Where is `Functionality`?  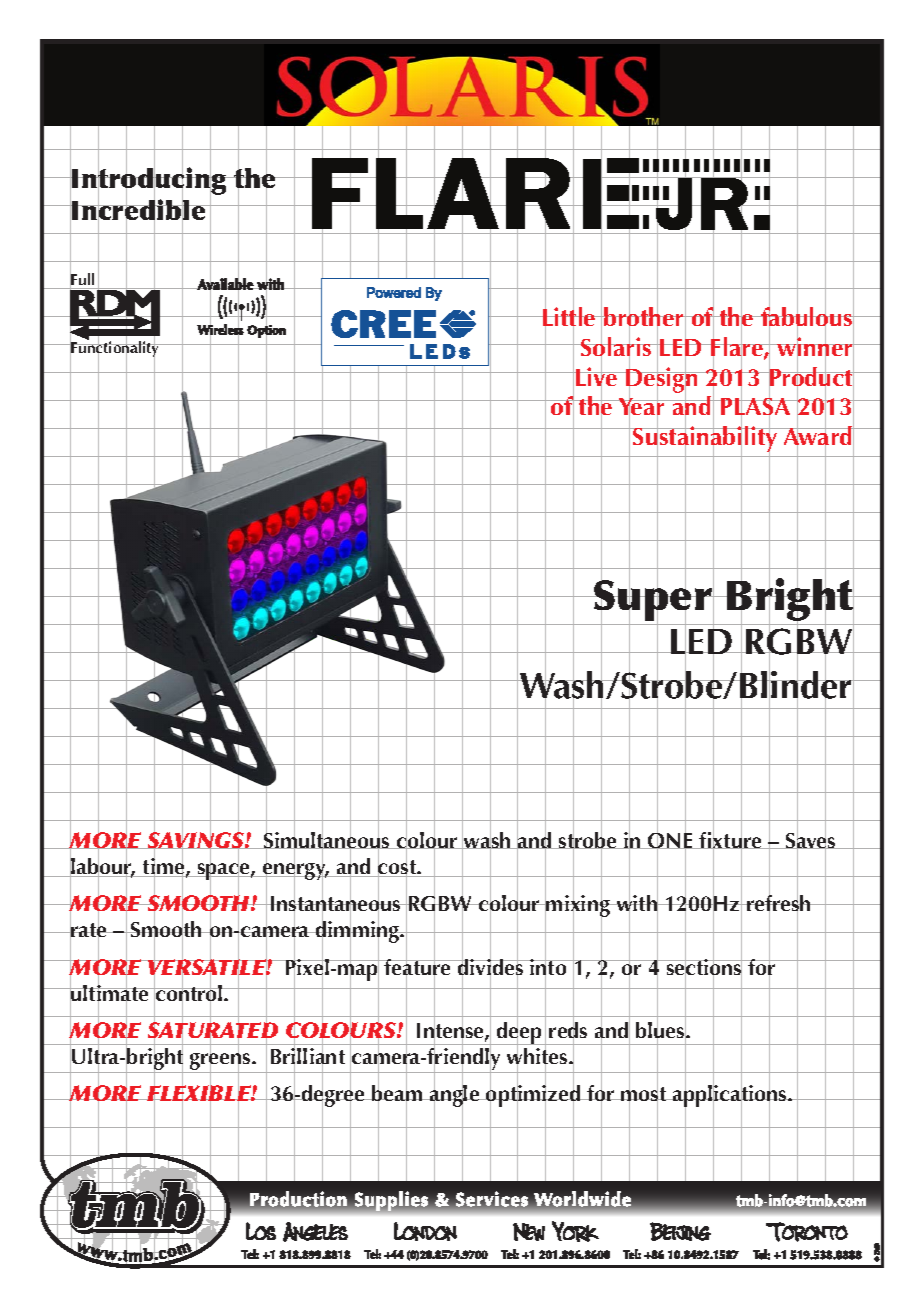
Functionality is located at coordinates (115, 349).
